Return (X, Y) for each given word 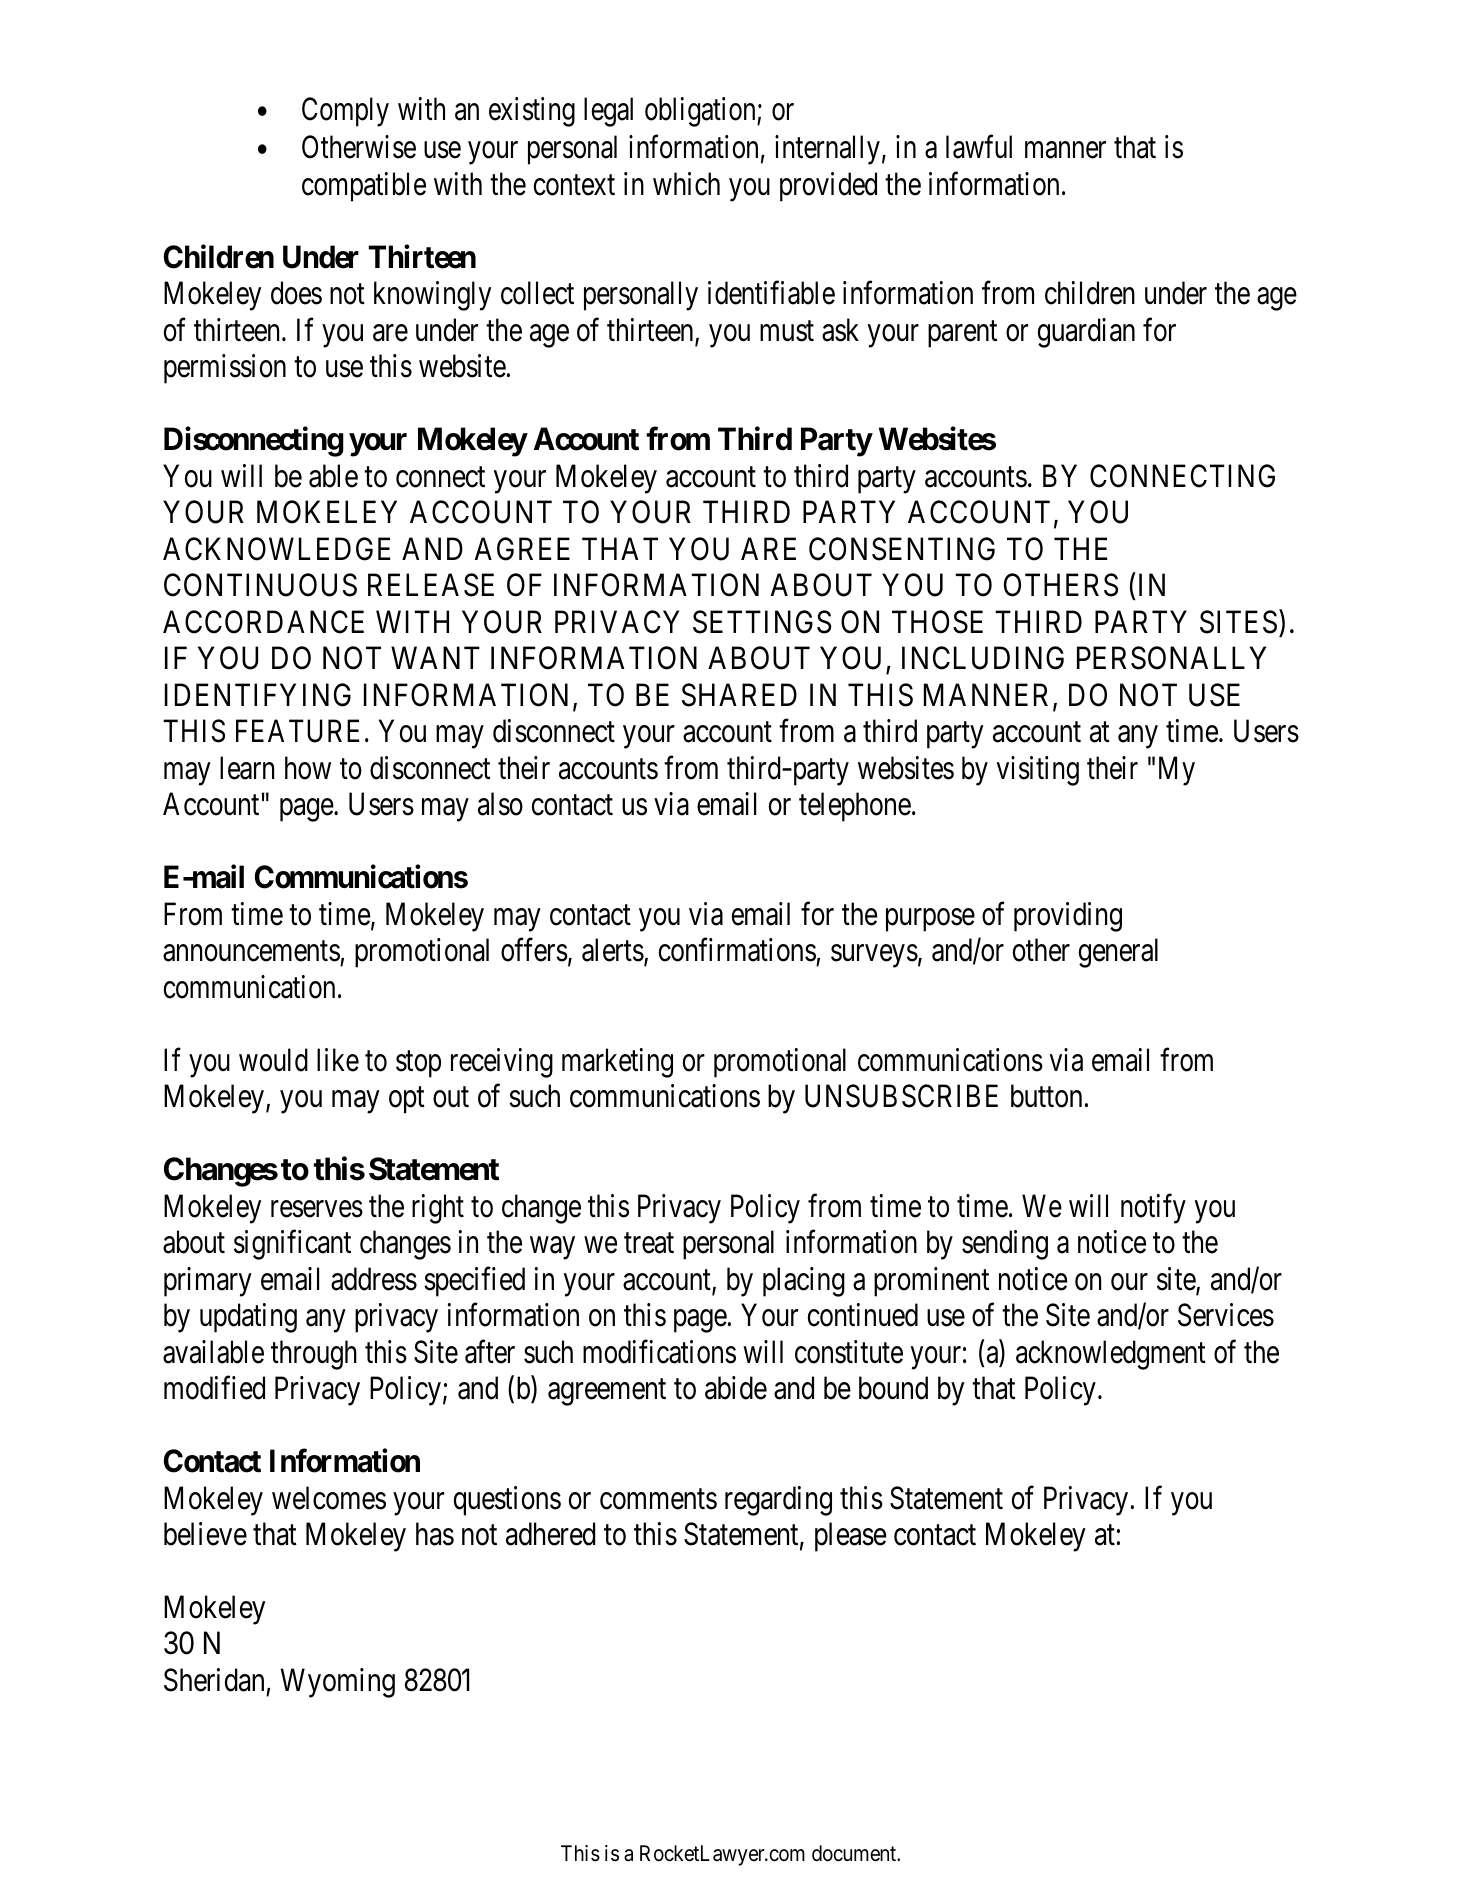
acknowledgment (1111, 1355)
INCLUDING (983, 658)
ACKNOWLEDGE (276, 549)
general (1118, 953)
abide (736, 1388)
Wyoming (338, 1683)
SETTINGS (762, 622)
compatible (364, 187)
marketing (617, 1063)
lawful (979, 147)
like (338, 1060)
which (686, 184)
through (314, 1355)
